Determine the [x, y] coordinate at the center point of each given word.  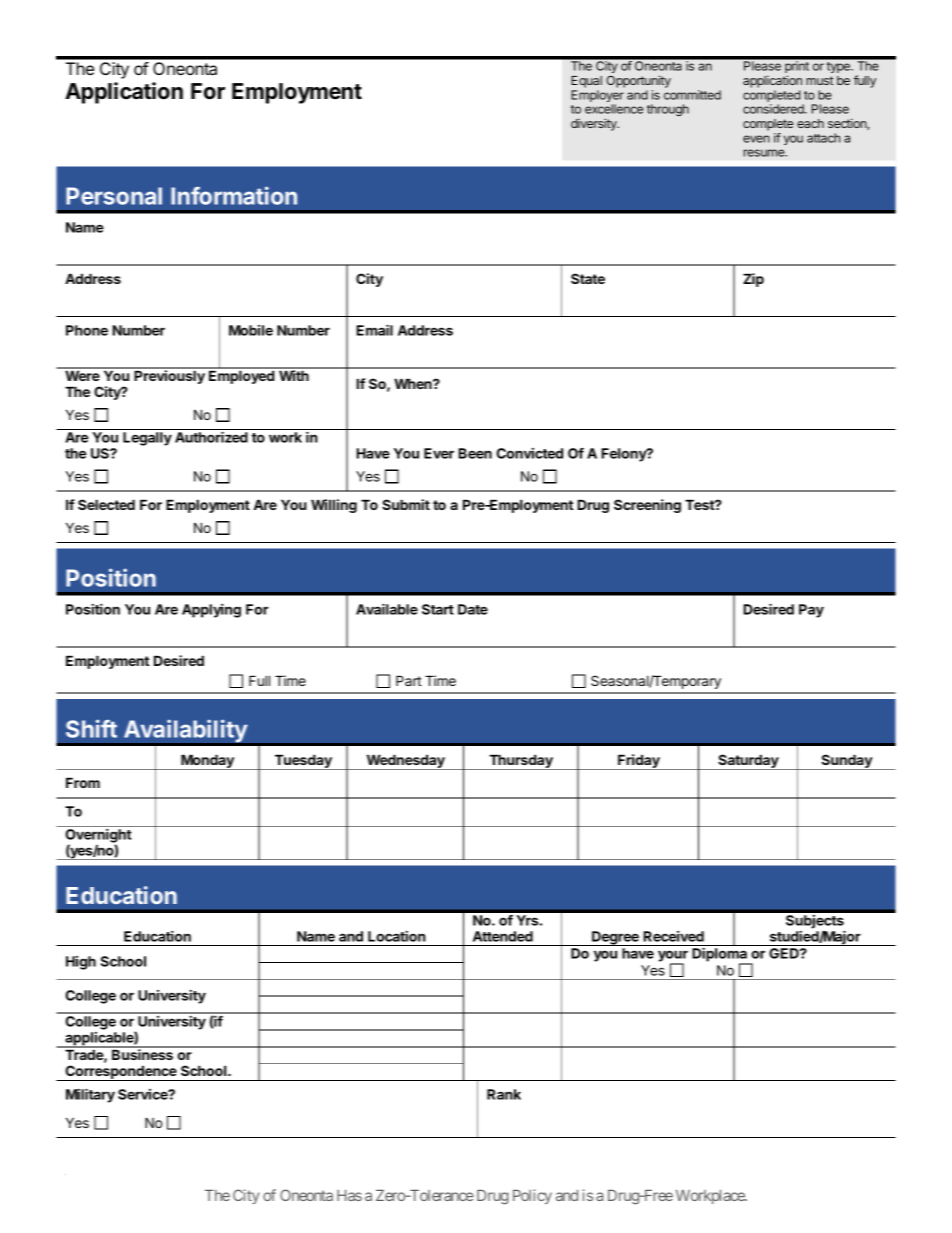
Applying [211, 611]
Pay [811, 611]
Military [90, 1095]
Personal [114, 196]
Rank [504, 1094]
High [81, 963]
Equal [586, 82]
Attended [503, 936]
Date [473, 609]
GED [785, 953]
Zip [753, 280]
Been [475, 453]
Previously [169, 376]
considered [774, 109]
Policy [532, 1196]
